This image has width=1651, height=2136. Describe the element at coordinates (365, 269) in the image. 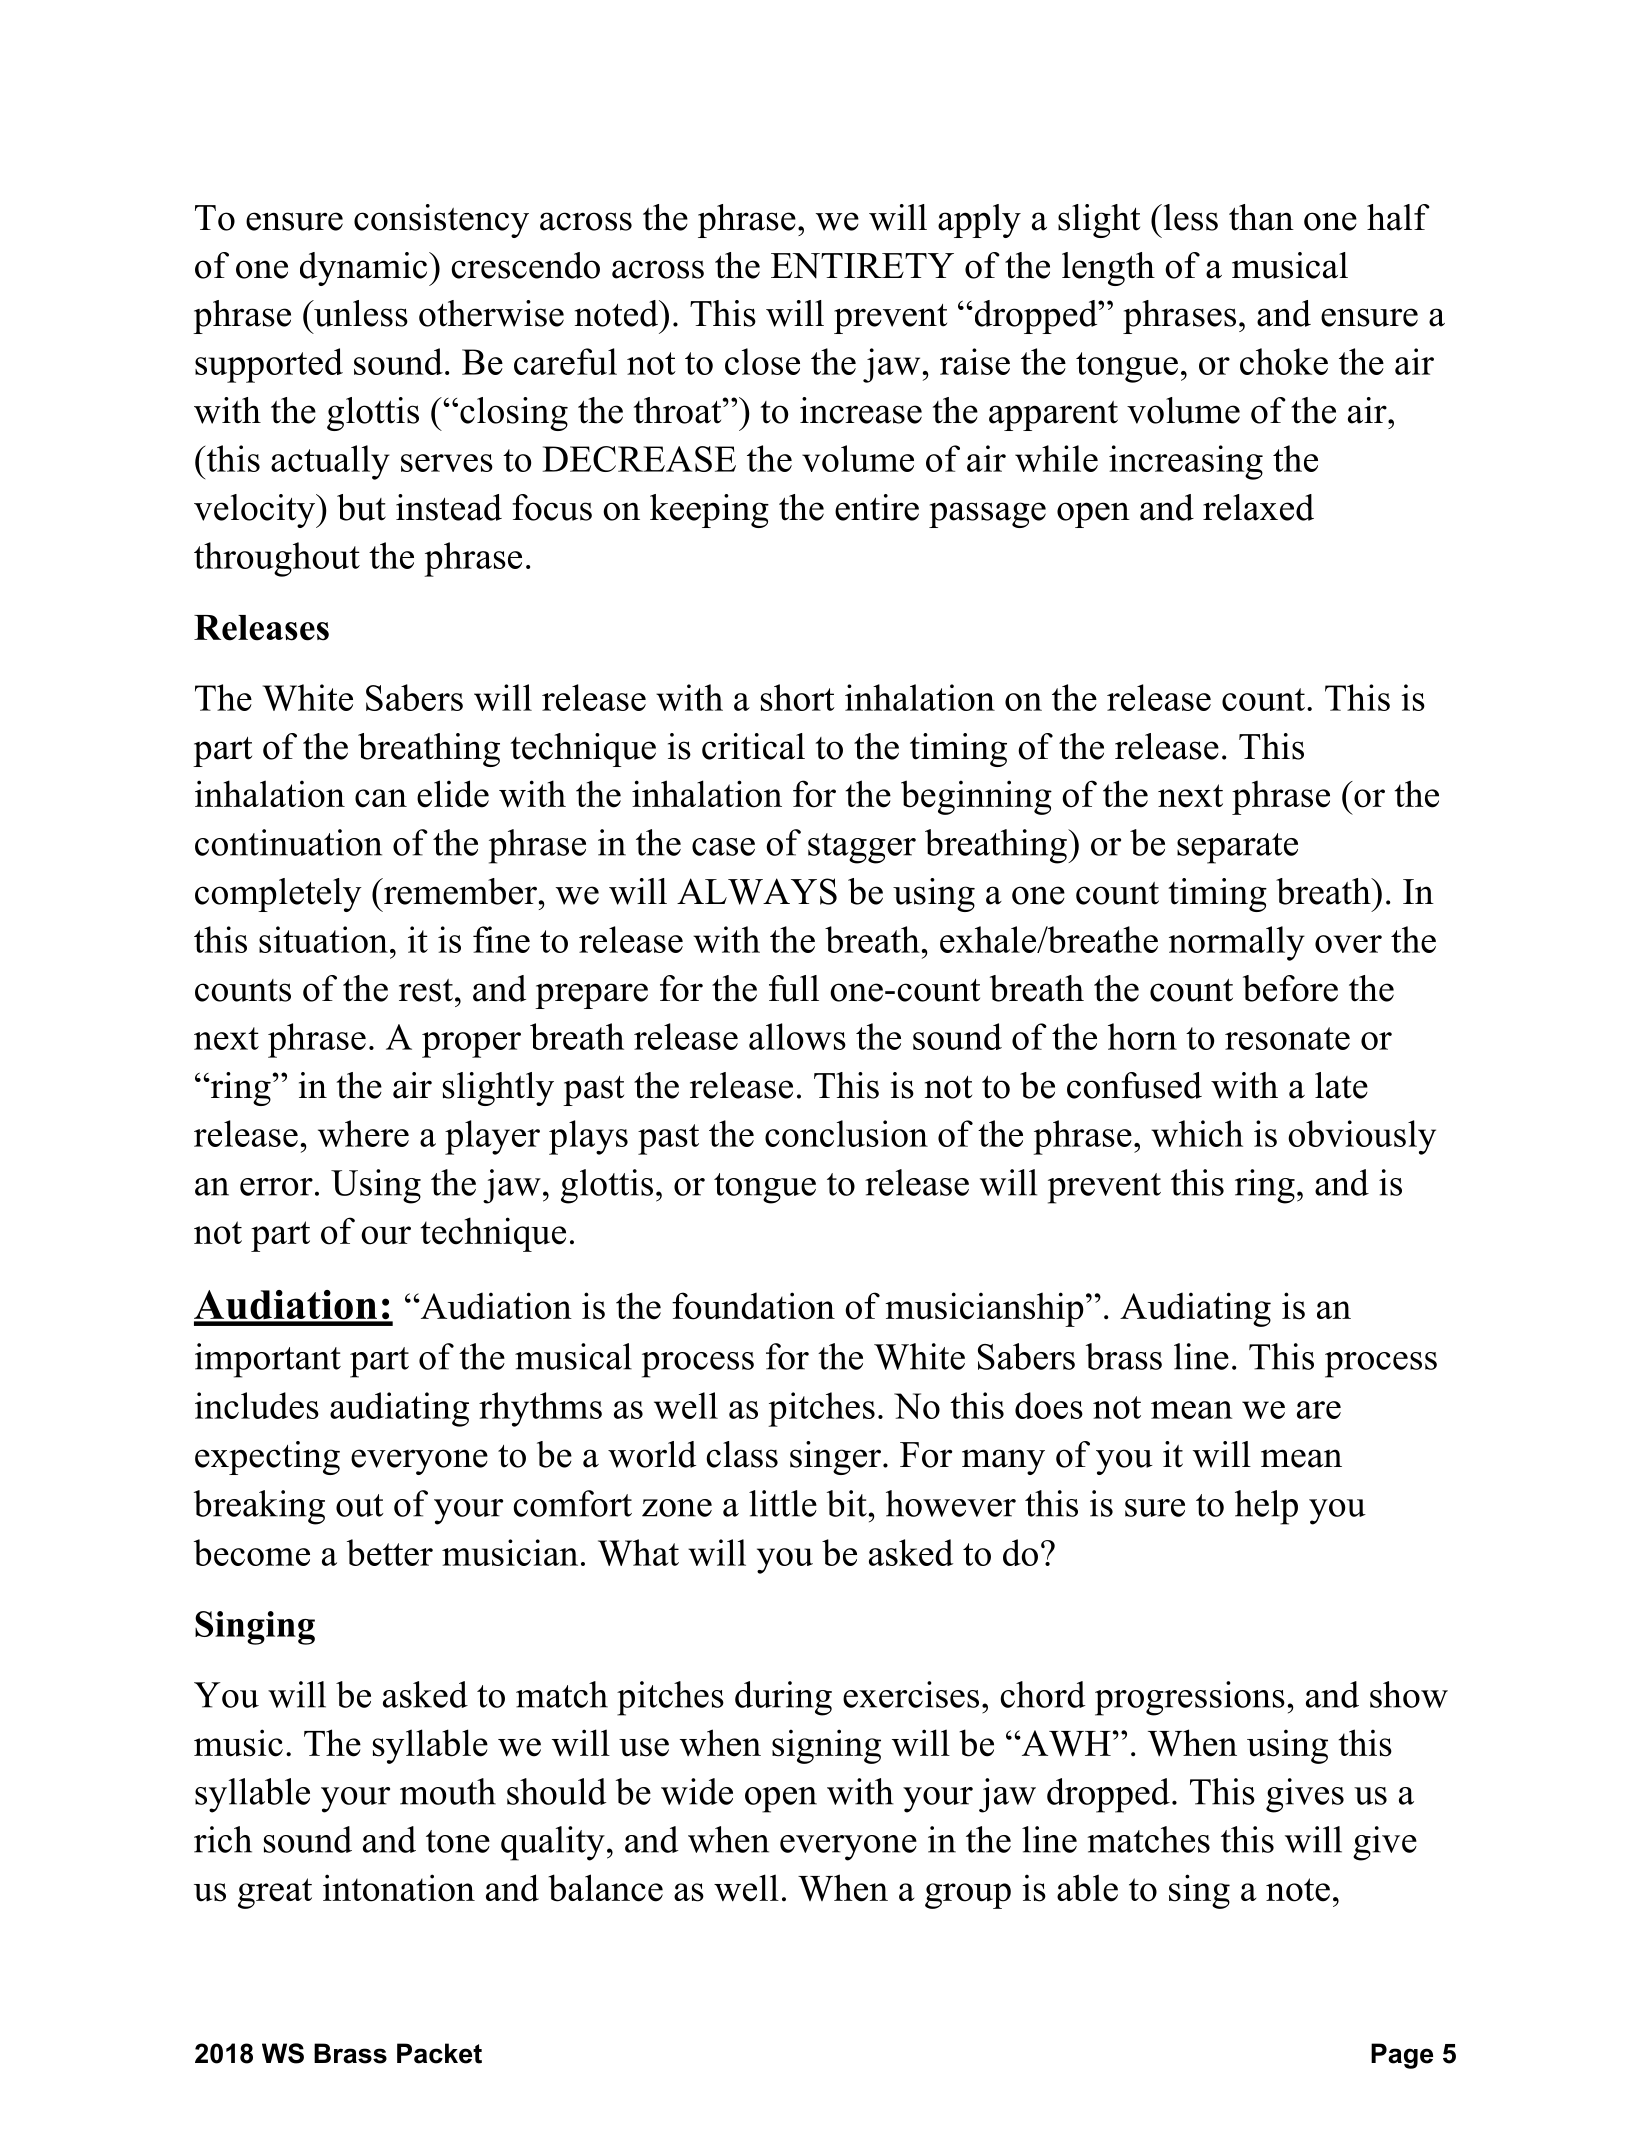

I see `dynamic` at that location.
